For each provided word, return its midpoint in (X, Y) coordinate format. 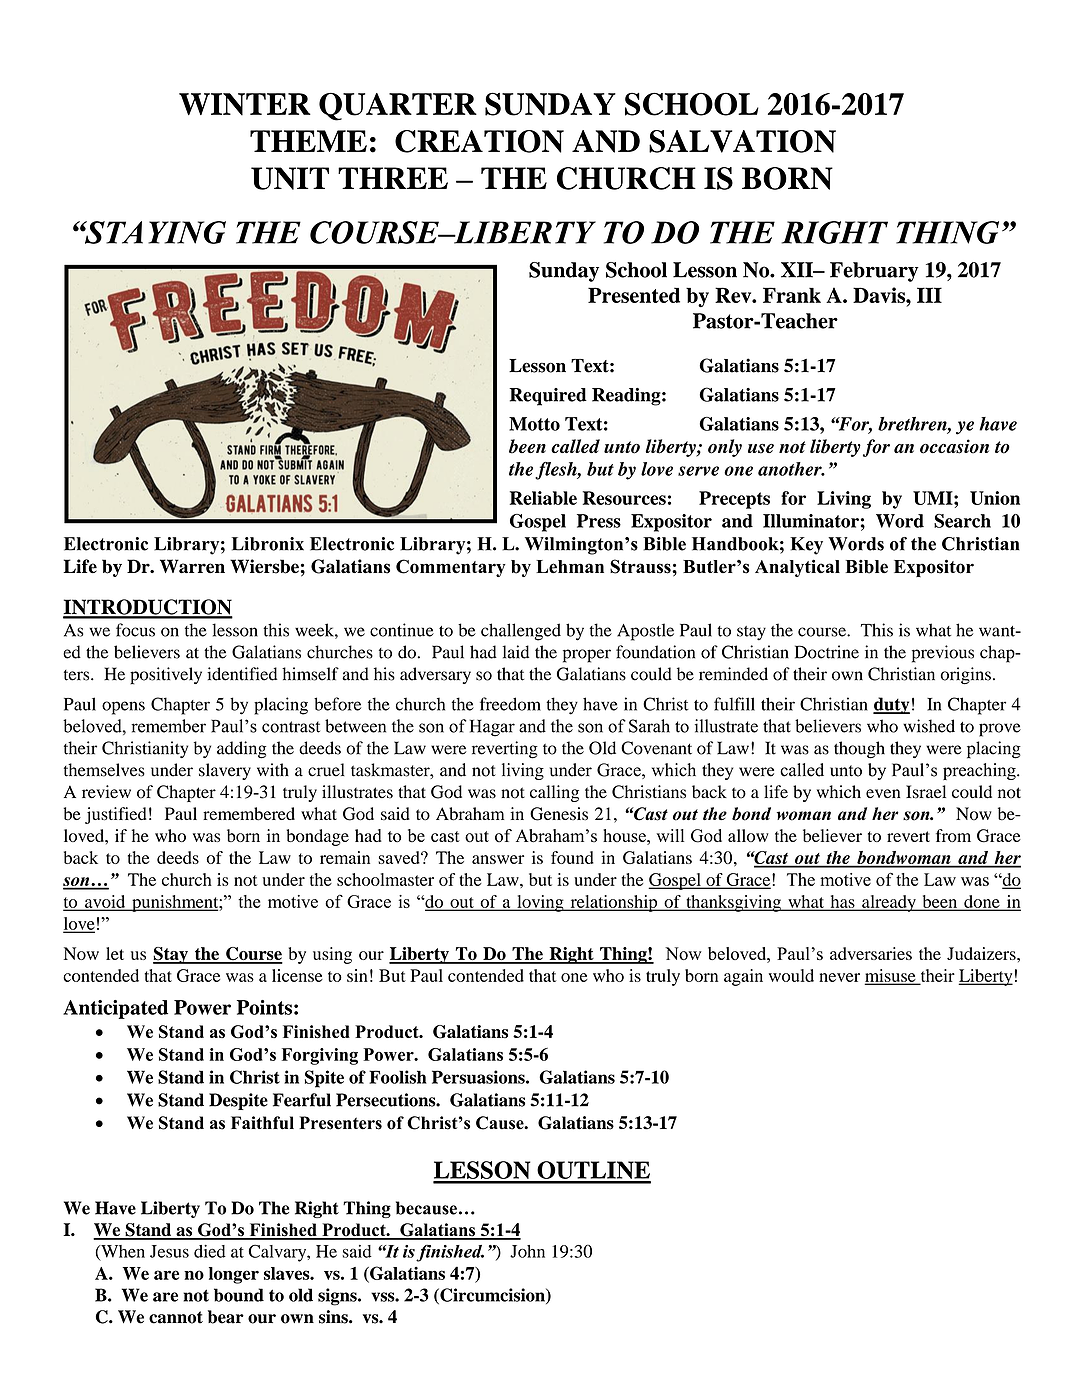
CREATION (479, 141)
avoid (105, 902)
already (889, 903)
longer (234, 1275)
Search (962, 521)
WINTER (245, 104)
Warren (192, 566)
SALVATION (742, 141)
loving (540, 903)
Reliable (543, 498)
